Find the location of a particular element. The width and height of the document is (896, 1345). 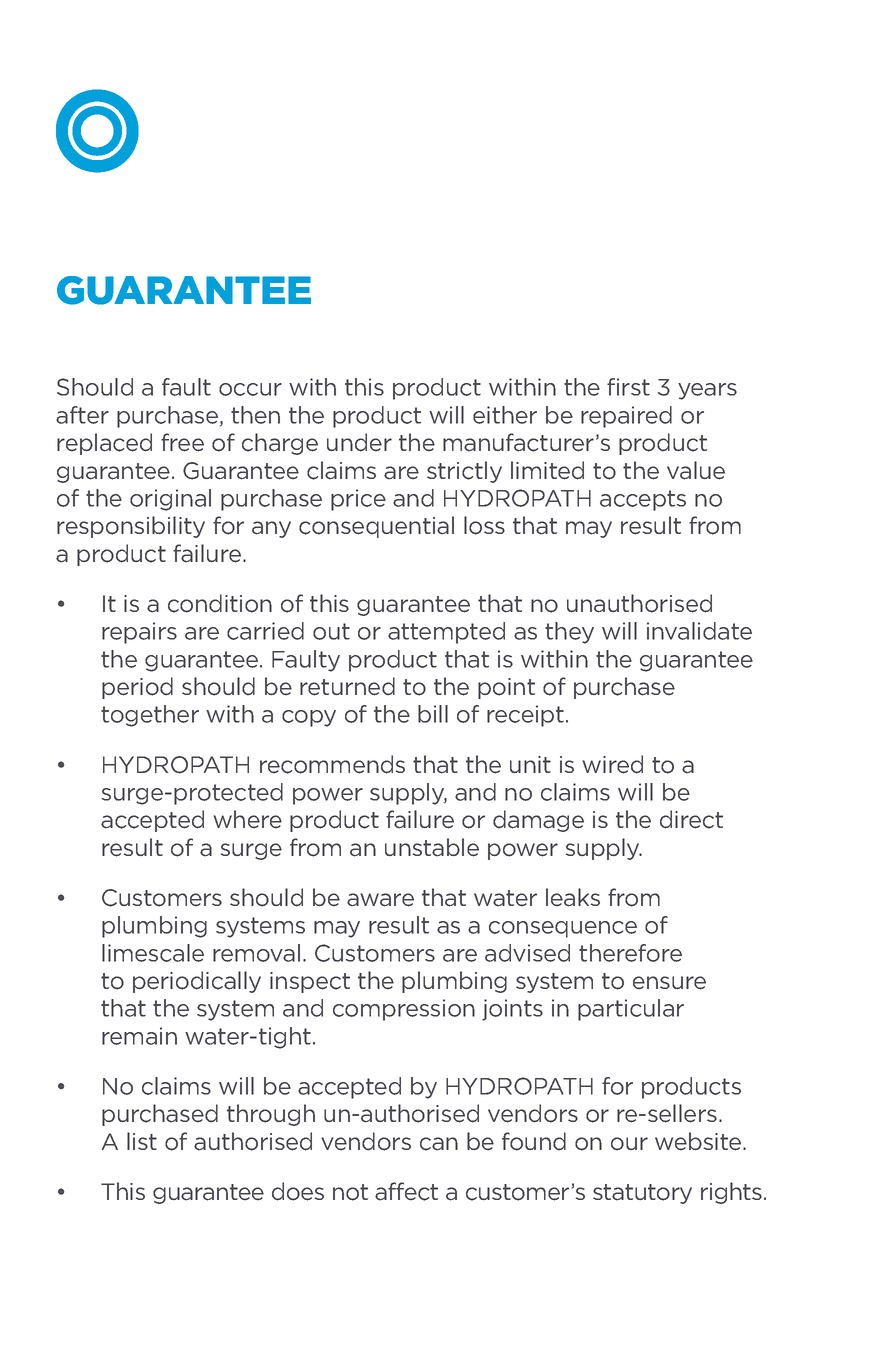

limescale is located at coordinates (153, 953).
